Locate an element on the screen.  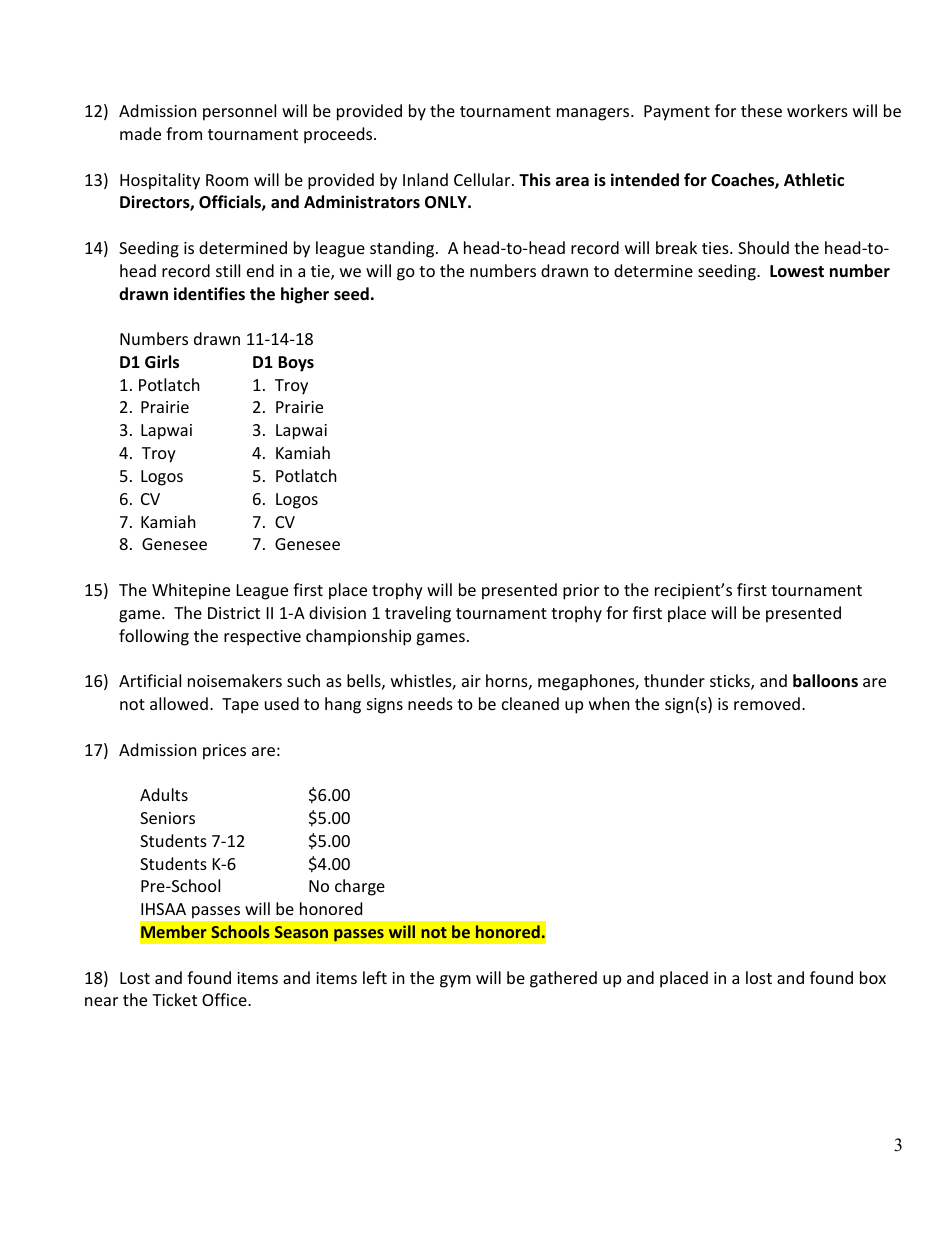
from is located at coordinates (184, 133).
